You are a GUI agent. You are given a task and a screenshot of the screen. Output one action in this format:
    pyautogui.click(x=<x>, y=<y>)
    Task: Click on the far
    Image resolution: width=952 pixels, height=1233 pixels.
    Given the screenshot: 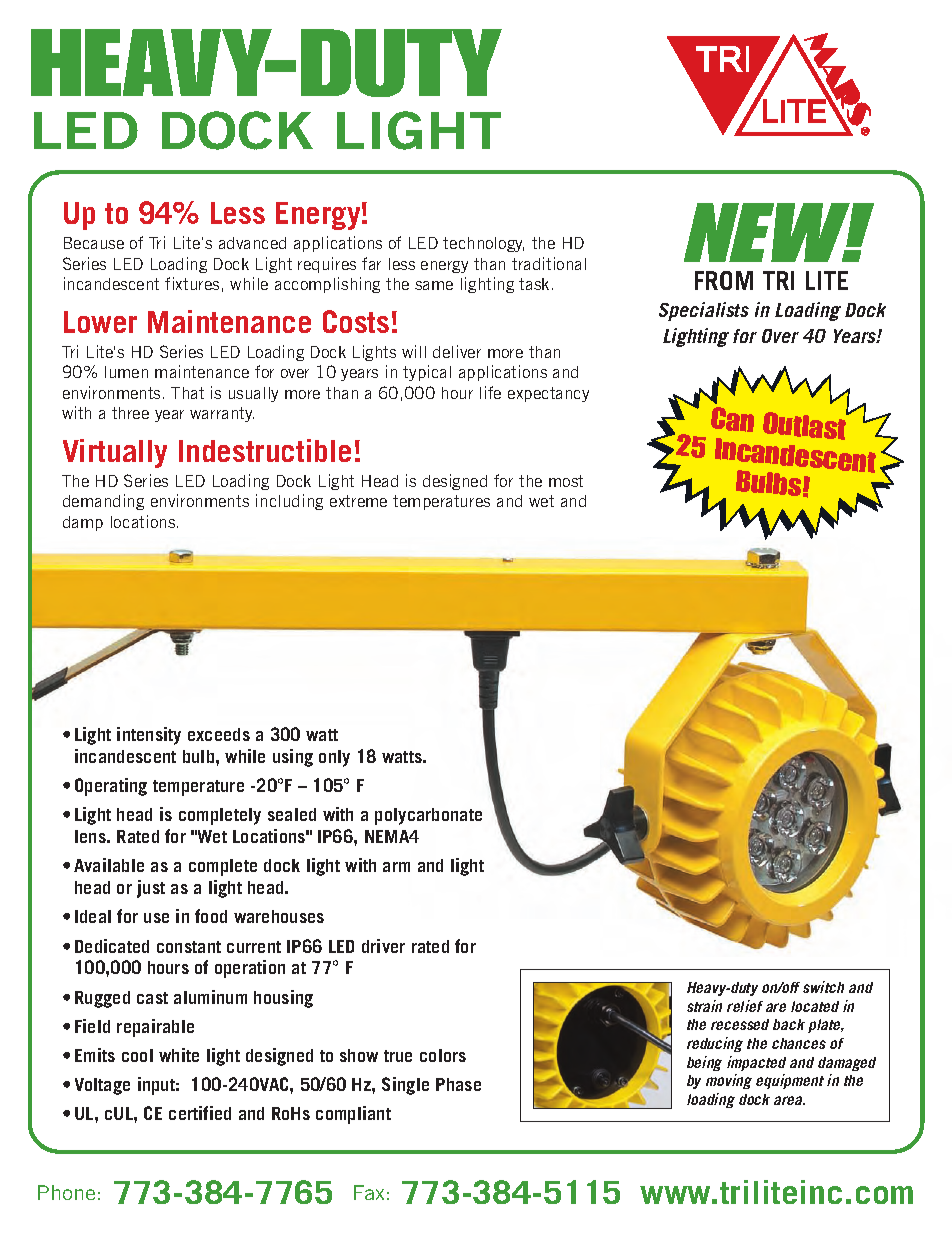 What is the action you would take?
    pyautogui.click(x=371, y=263)
